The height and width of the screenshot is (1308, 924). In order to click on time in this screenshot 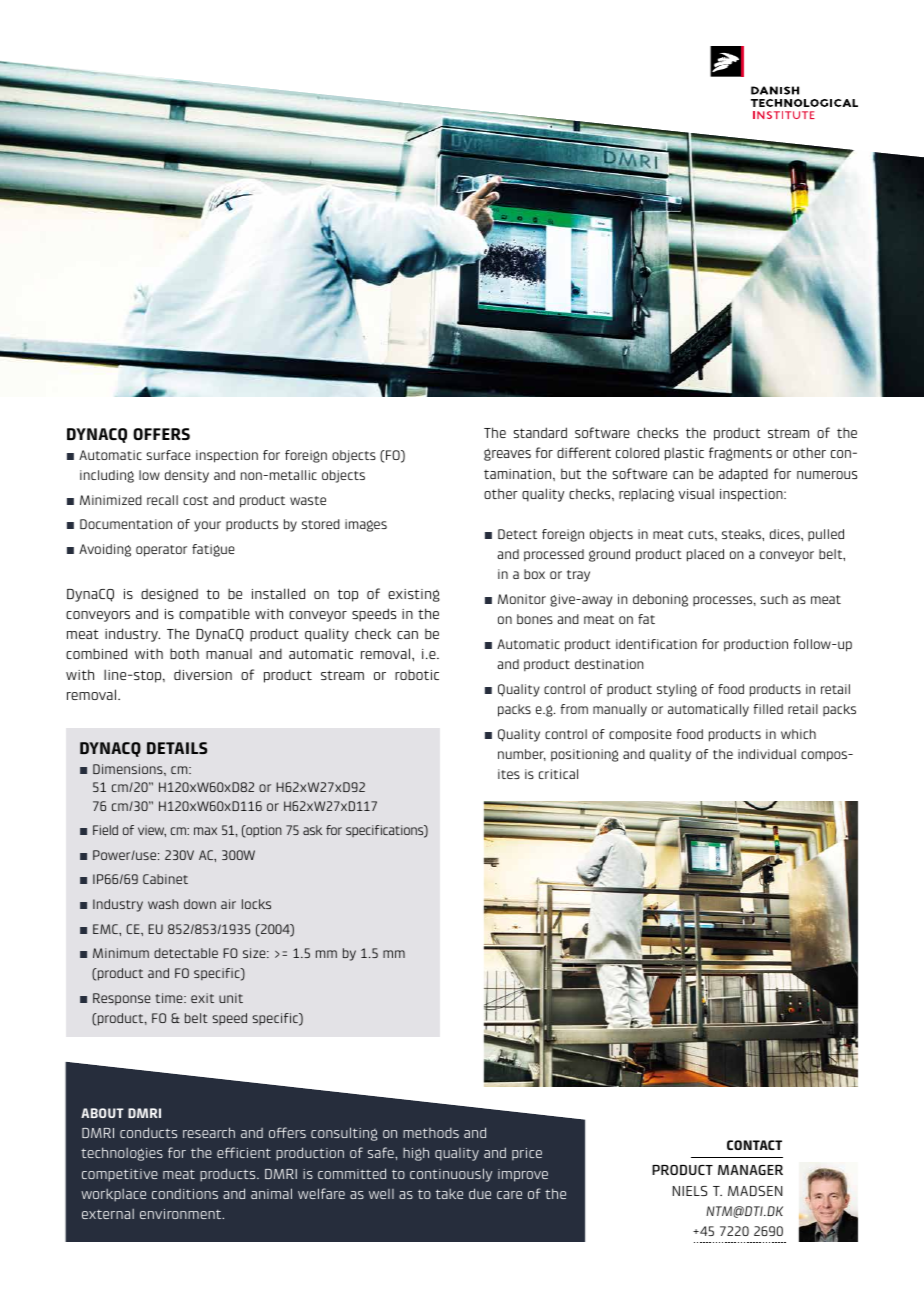, I will do `click(170, 998)`.
